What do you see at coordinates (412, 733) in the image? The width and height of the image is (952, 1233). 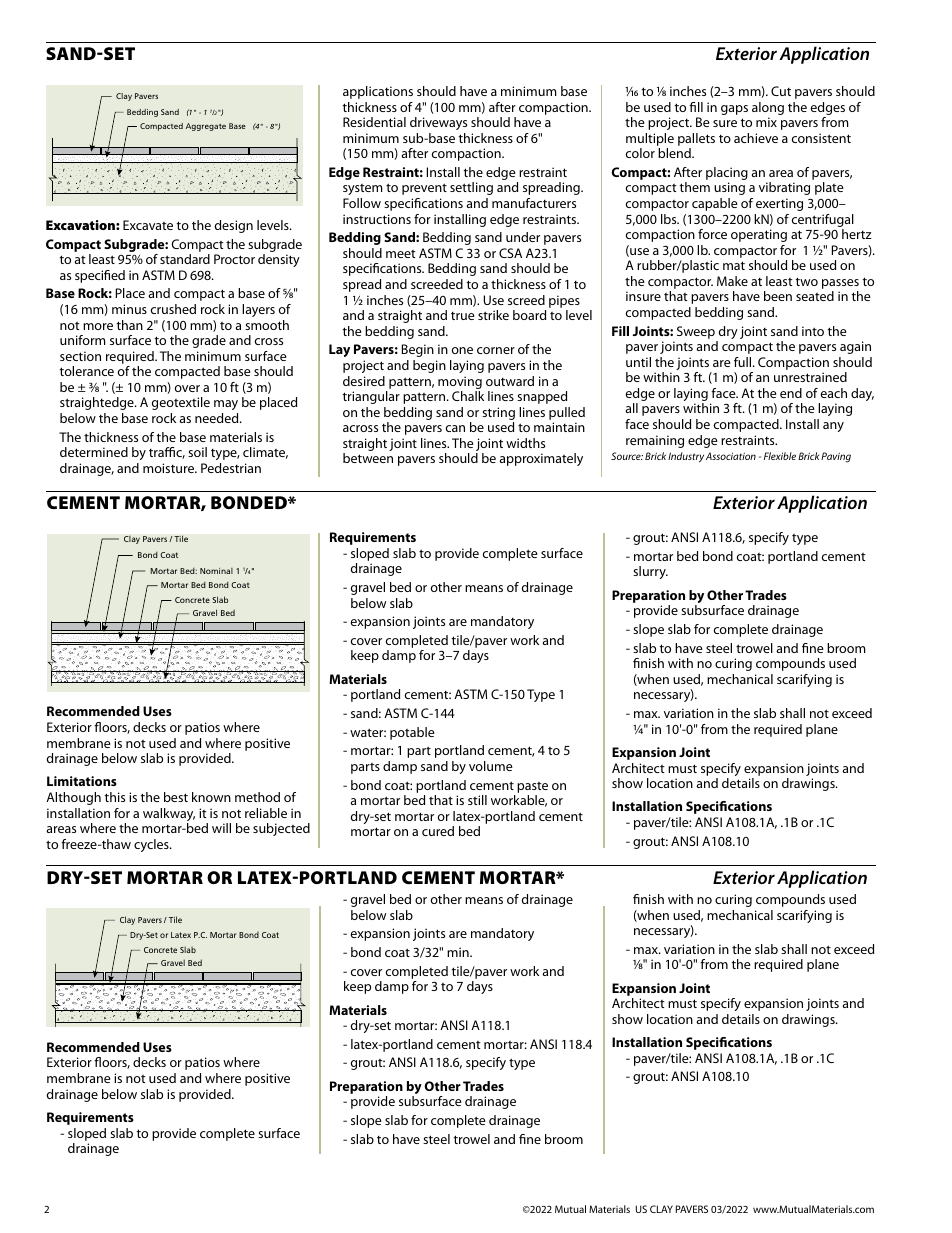 I see `potable` at bounding box center [412, 733].
